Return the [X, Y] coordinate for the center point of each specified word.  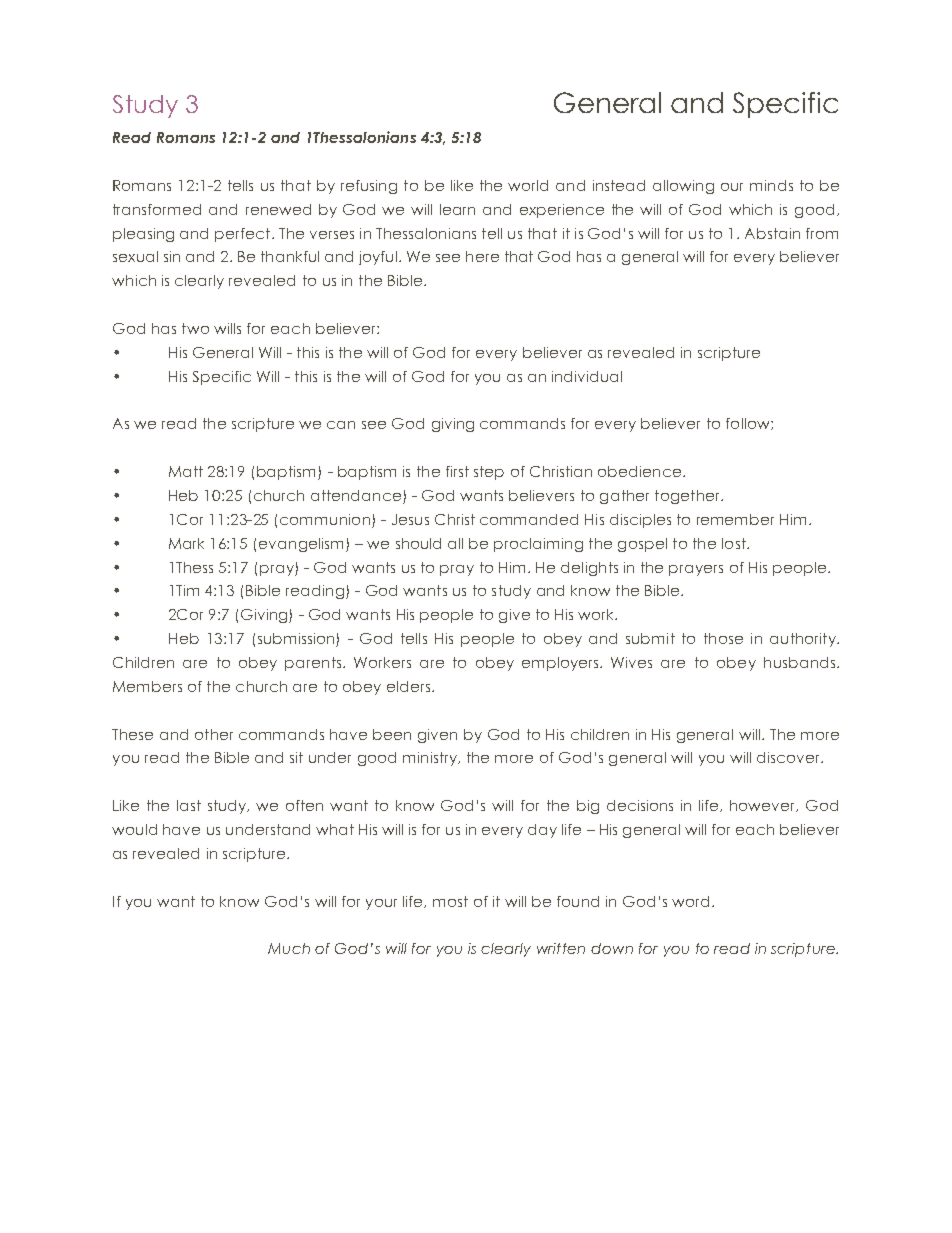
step [489, 473]
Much [289, 948]
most [450, 901]
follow [749, 424]
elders [408, 686]
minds [771, 185]
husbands [799, 662]
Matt [186, 471]
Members [147, 686]
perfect [244, 235]
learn [457, 209]
